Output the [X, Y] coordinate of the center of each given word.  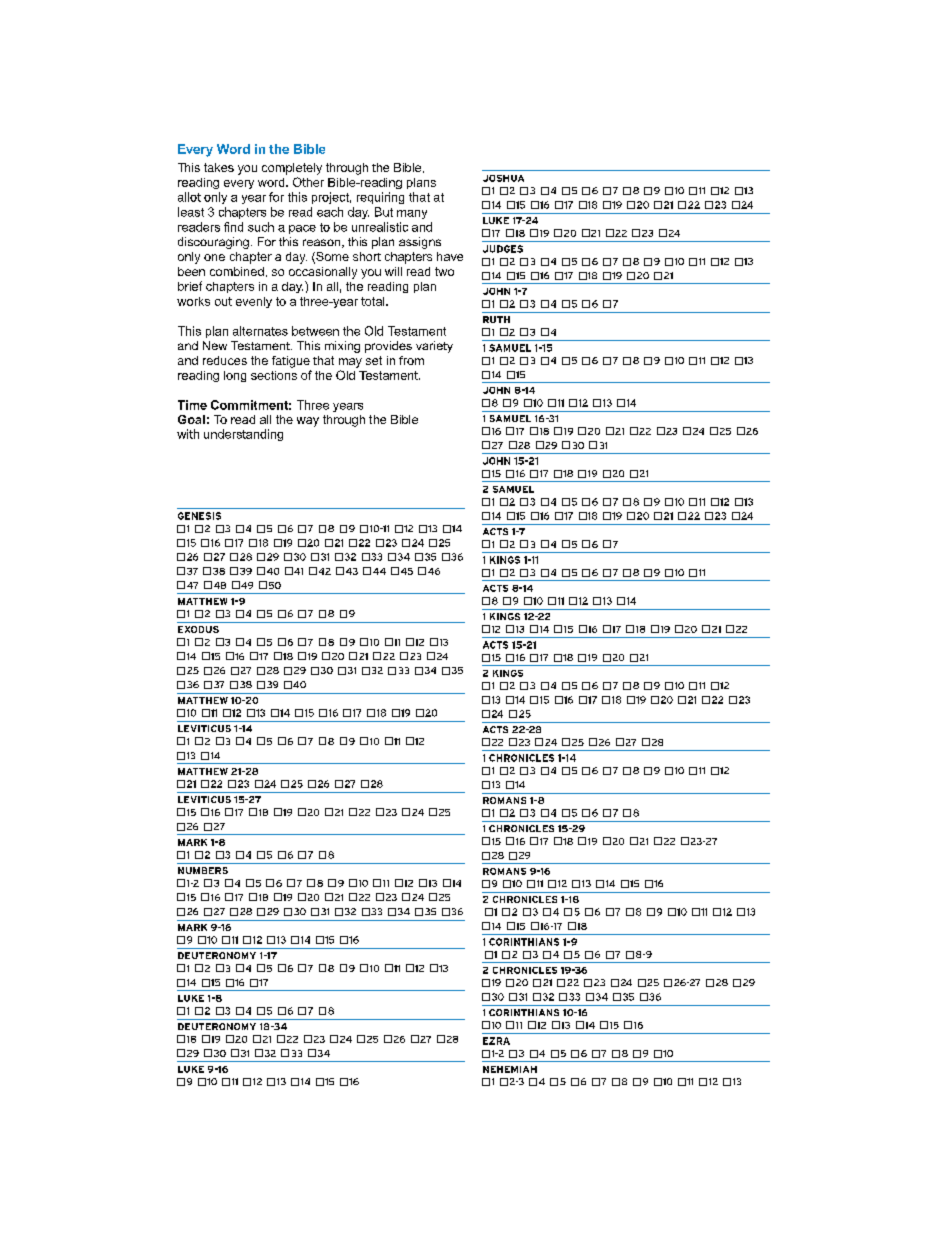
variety [434, 347]
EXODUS [198, 629]
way [308, 422]
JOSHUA [503, 178]
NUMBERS [203, 870]
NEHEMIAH [510, 1069]
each [330, 212]
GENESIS [199, 516]
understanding [243, 435]
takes [219, 167]
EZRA [496, 1041]
